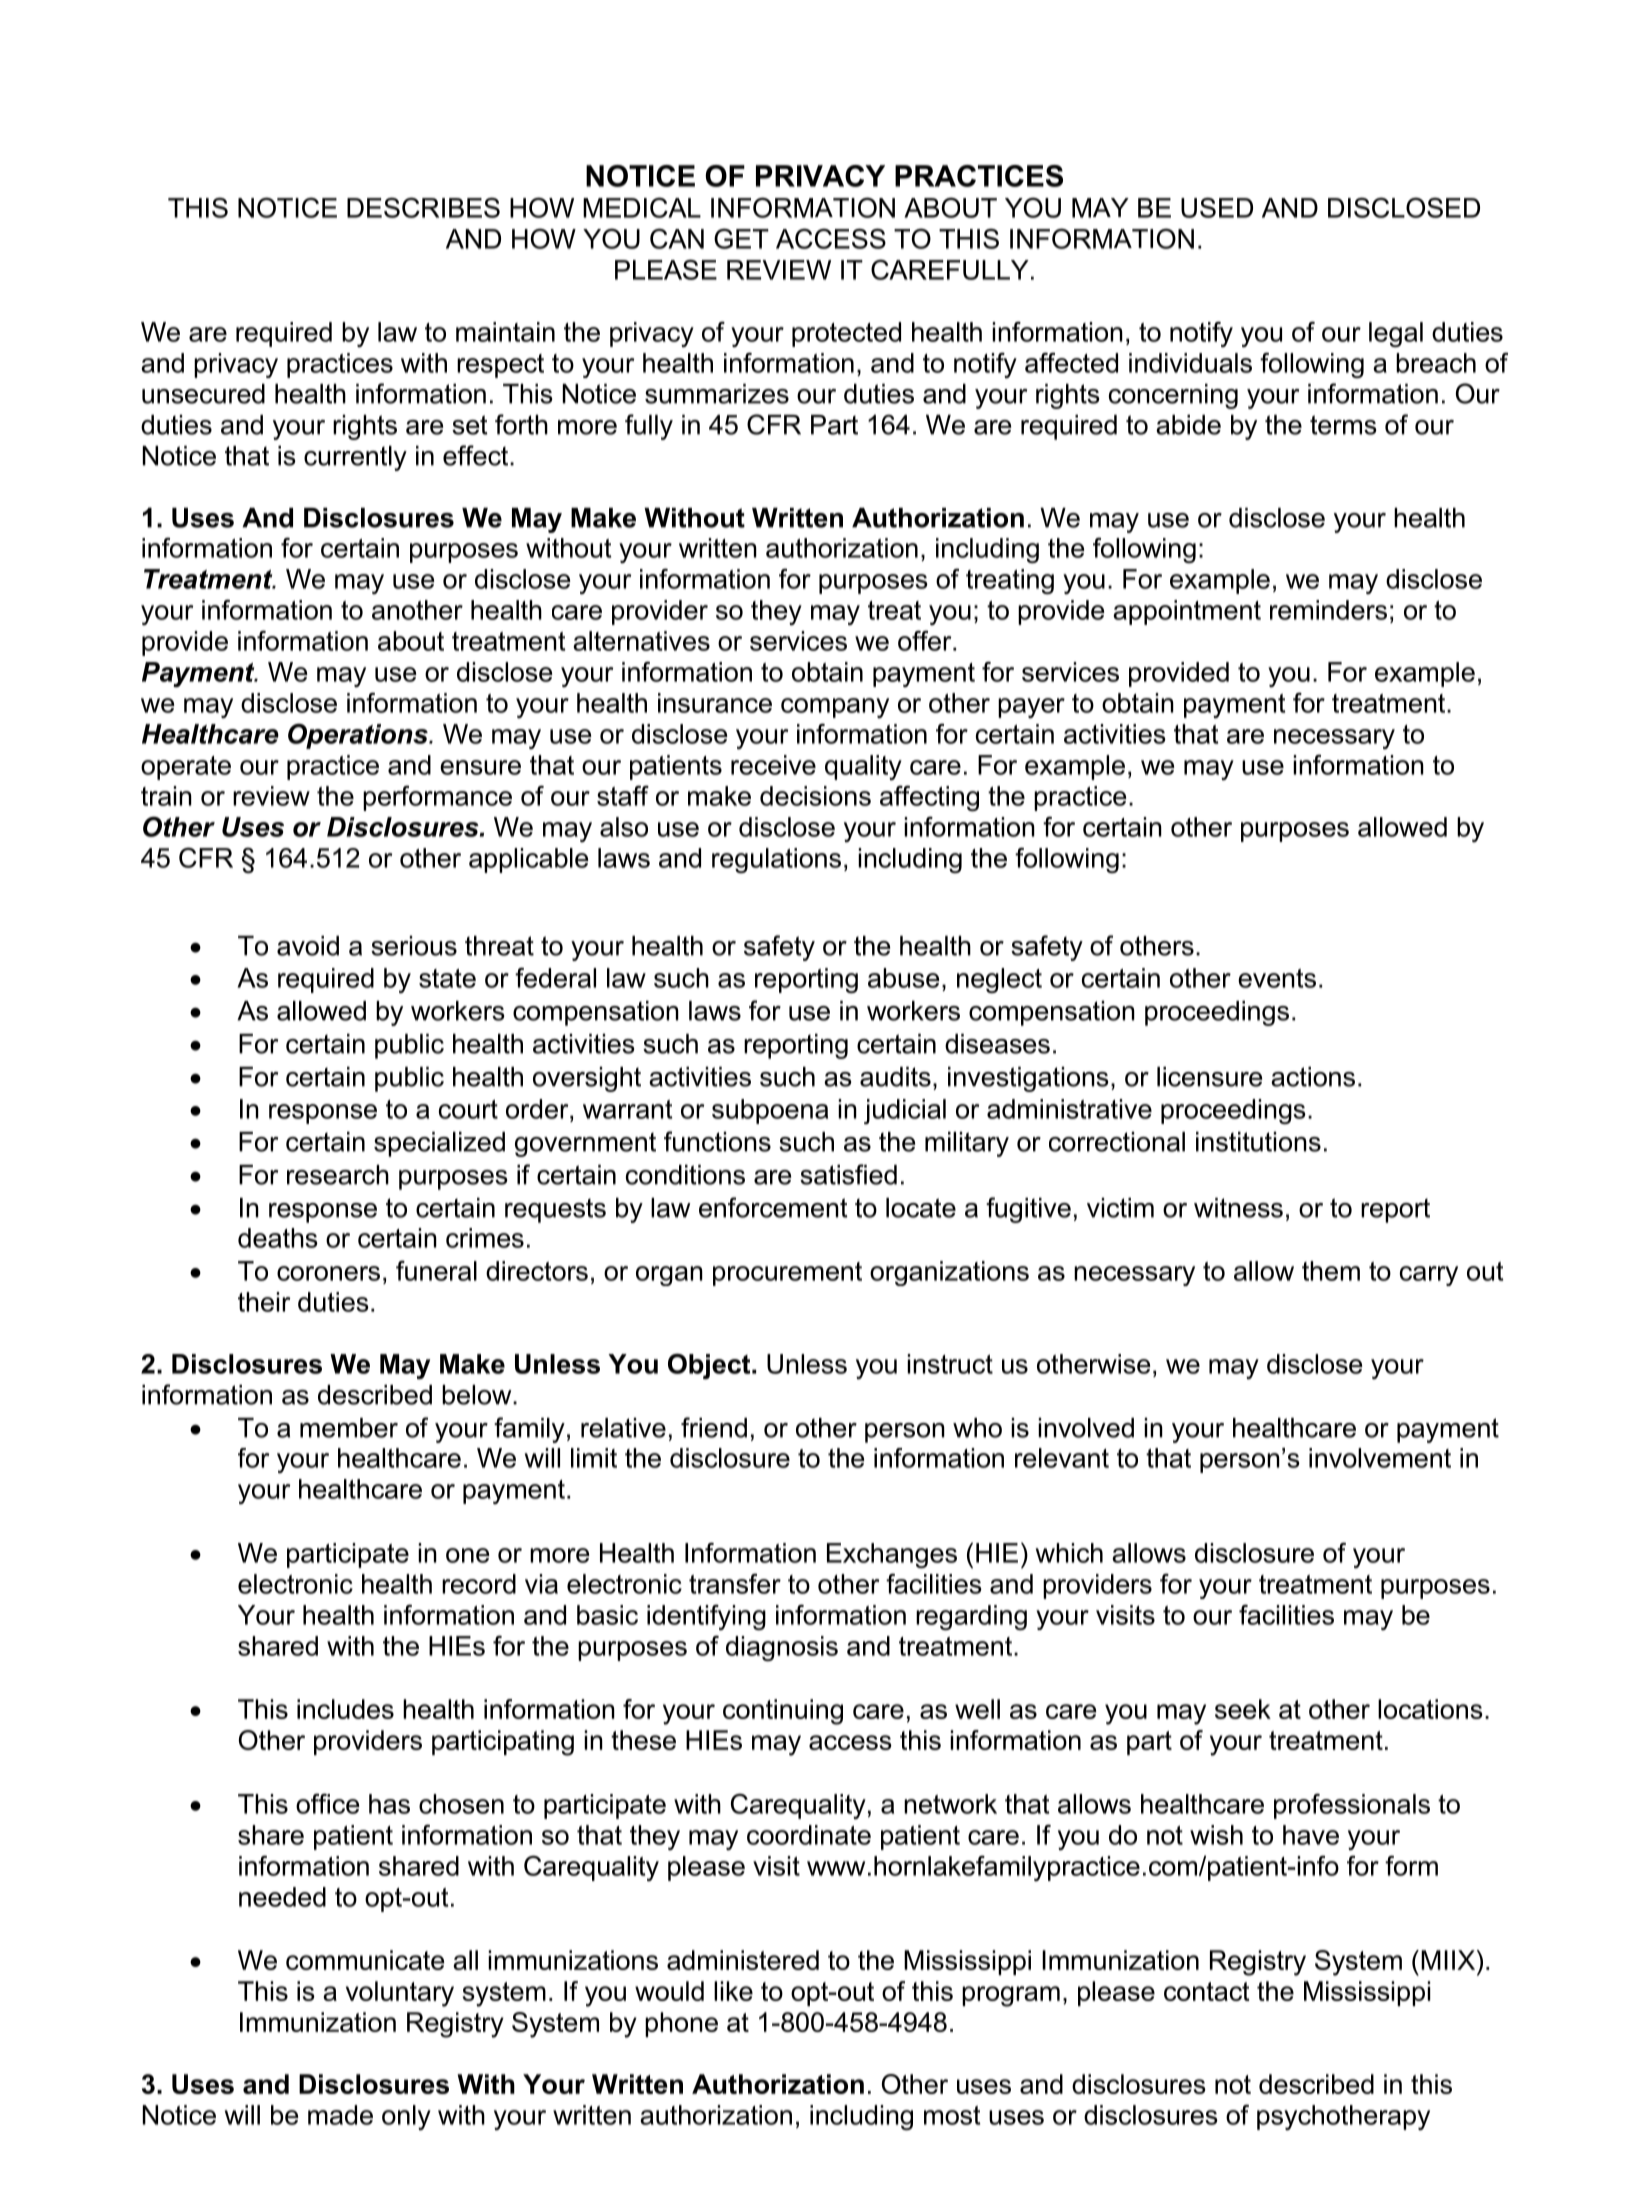 Image resolution: width=1646 pixels, height=2197 pixels. What do you see at coordinates (423, 207) in the document?
I see `DESCRIBES` at bounding box center [423, 207].
